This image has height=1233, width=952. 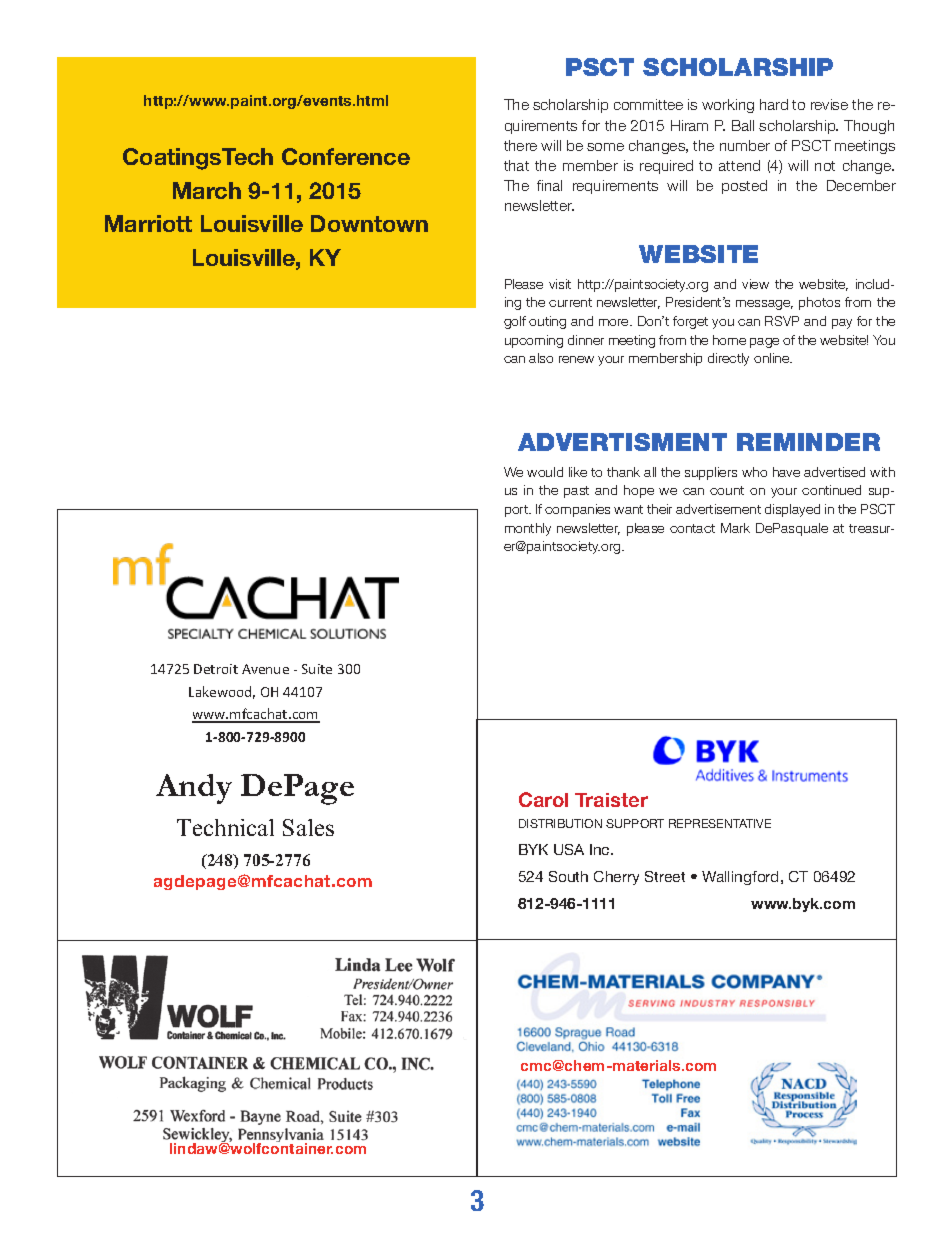 I want to click on monthly, so click(x=528, y=529).
